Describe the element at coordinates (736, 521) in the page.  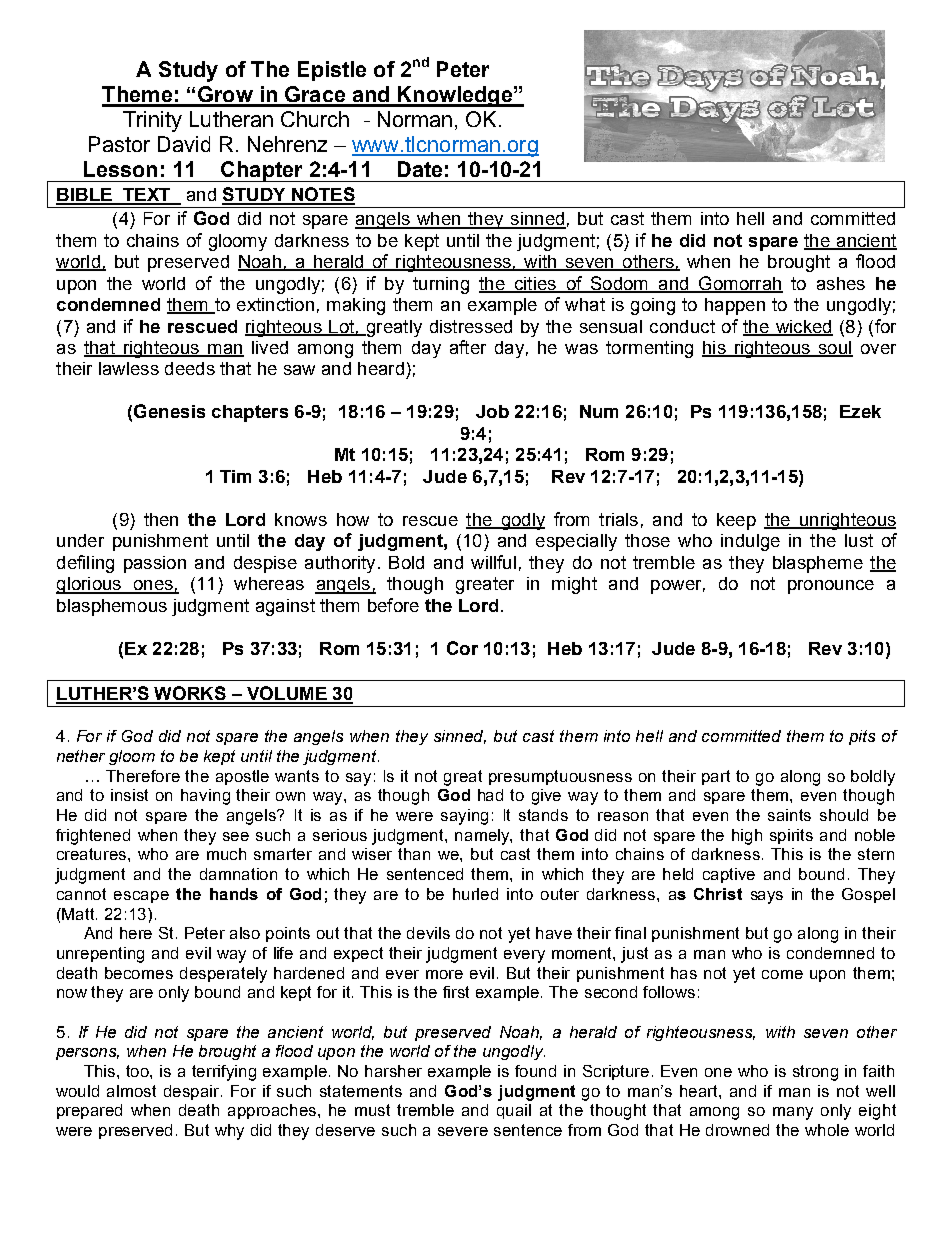
I see `keep` at that location.
